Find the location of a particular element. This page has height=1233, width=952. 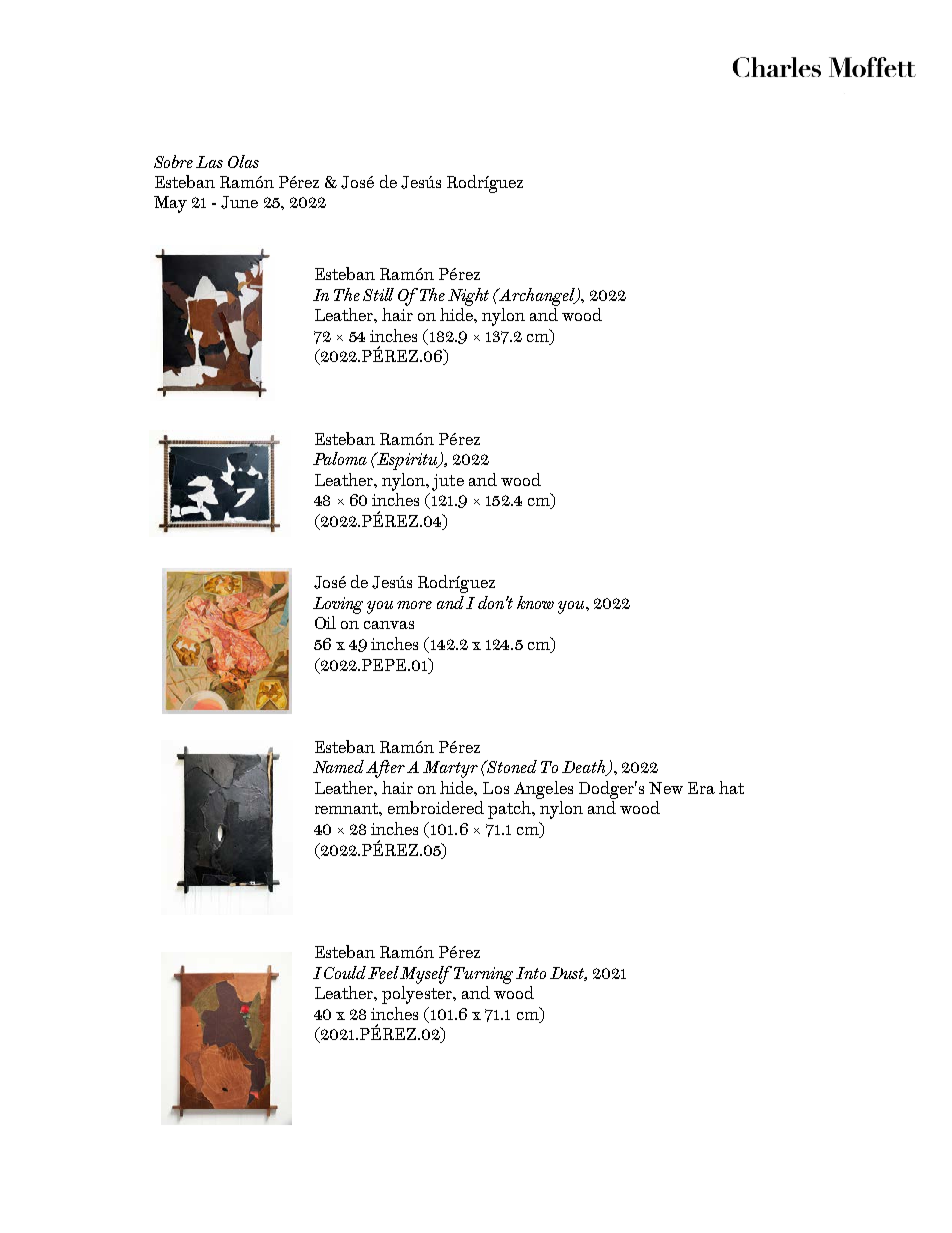

know is located at coordinates (535, 602).
